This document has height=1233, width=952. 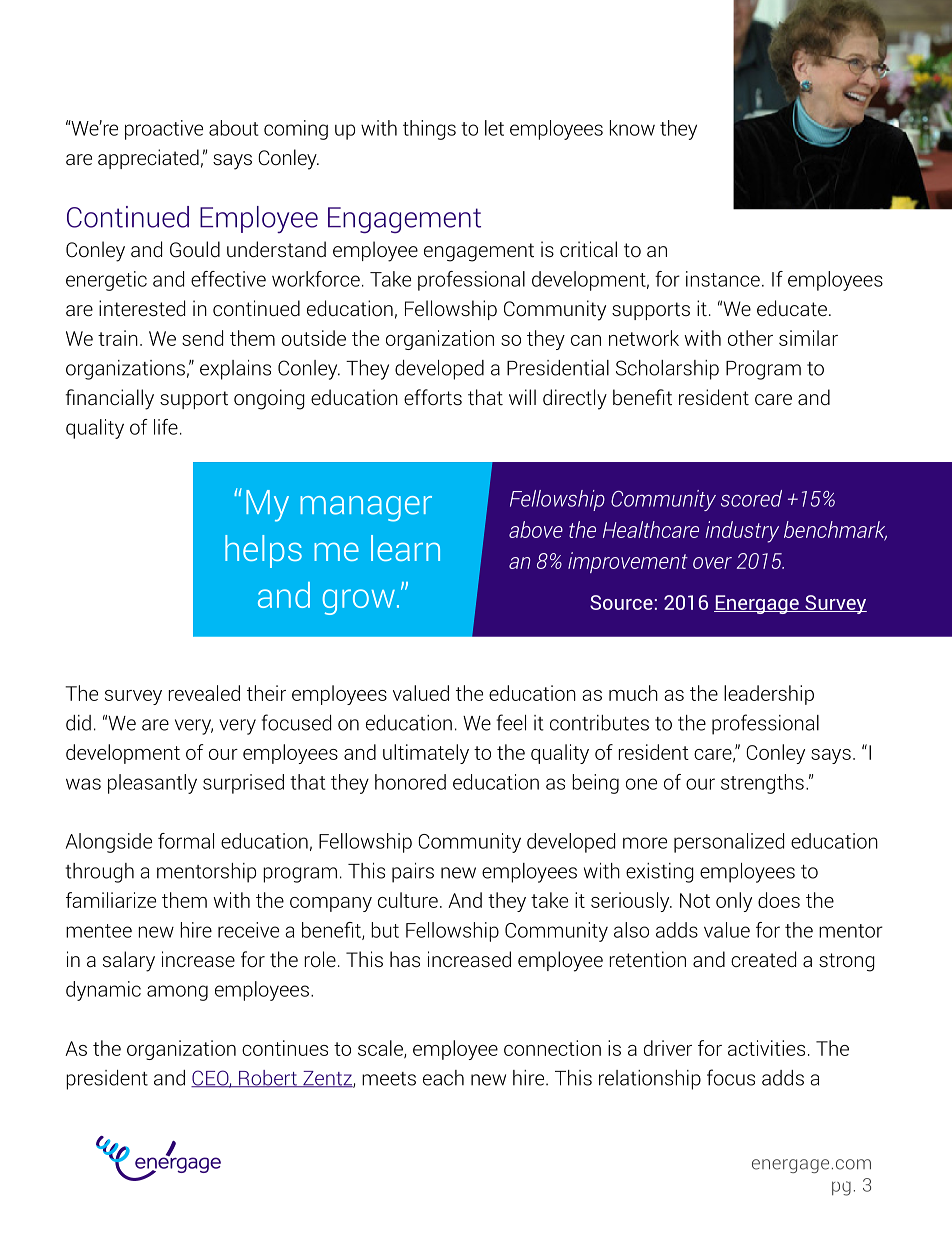 I want to click on pleasantly, so click(x=152, y=784).
